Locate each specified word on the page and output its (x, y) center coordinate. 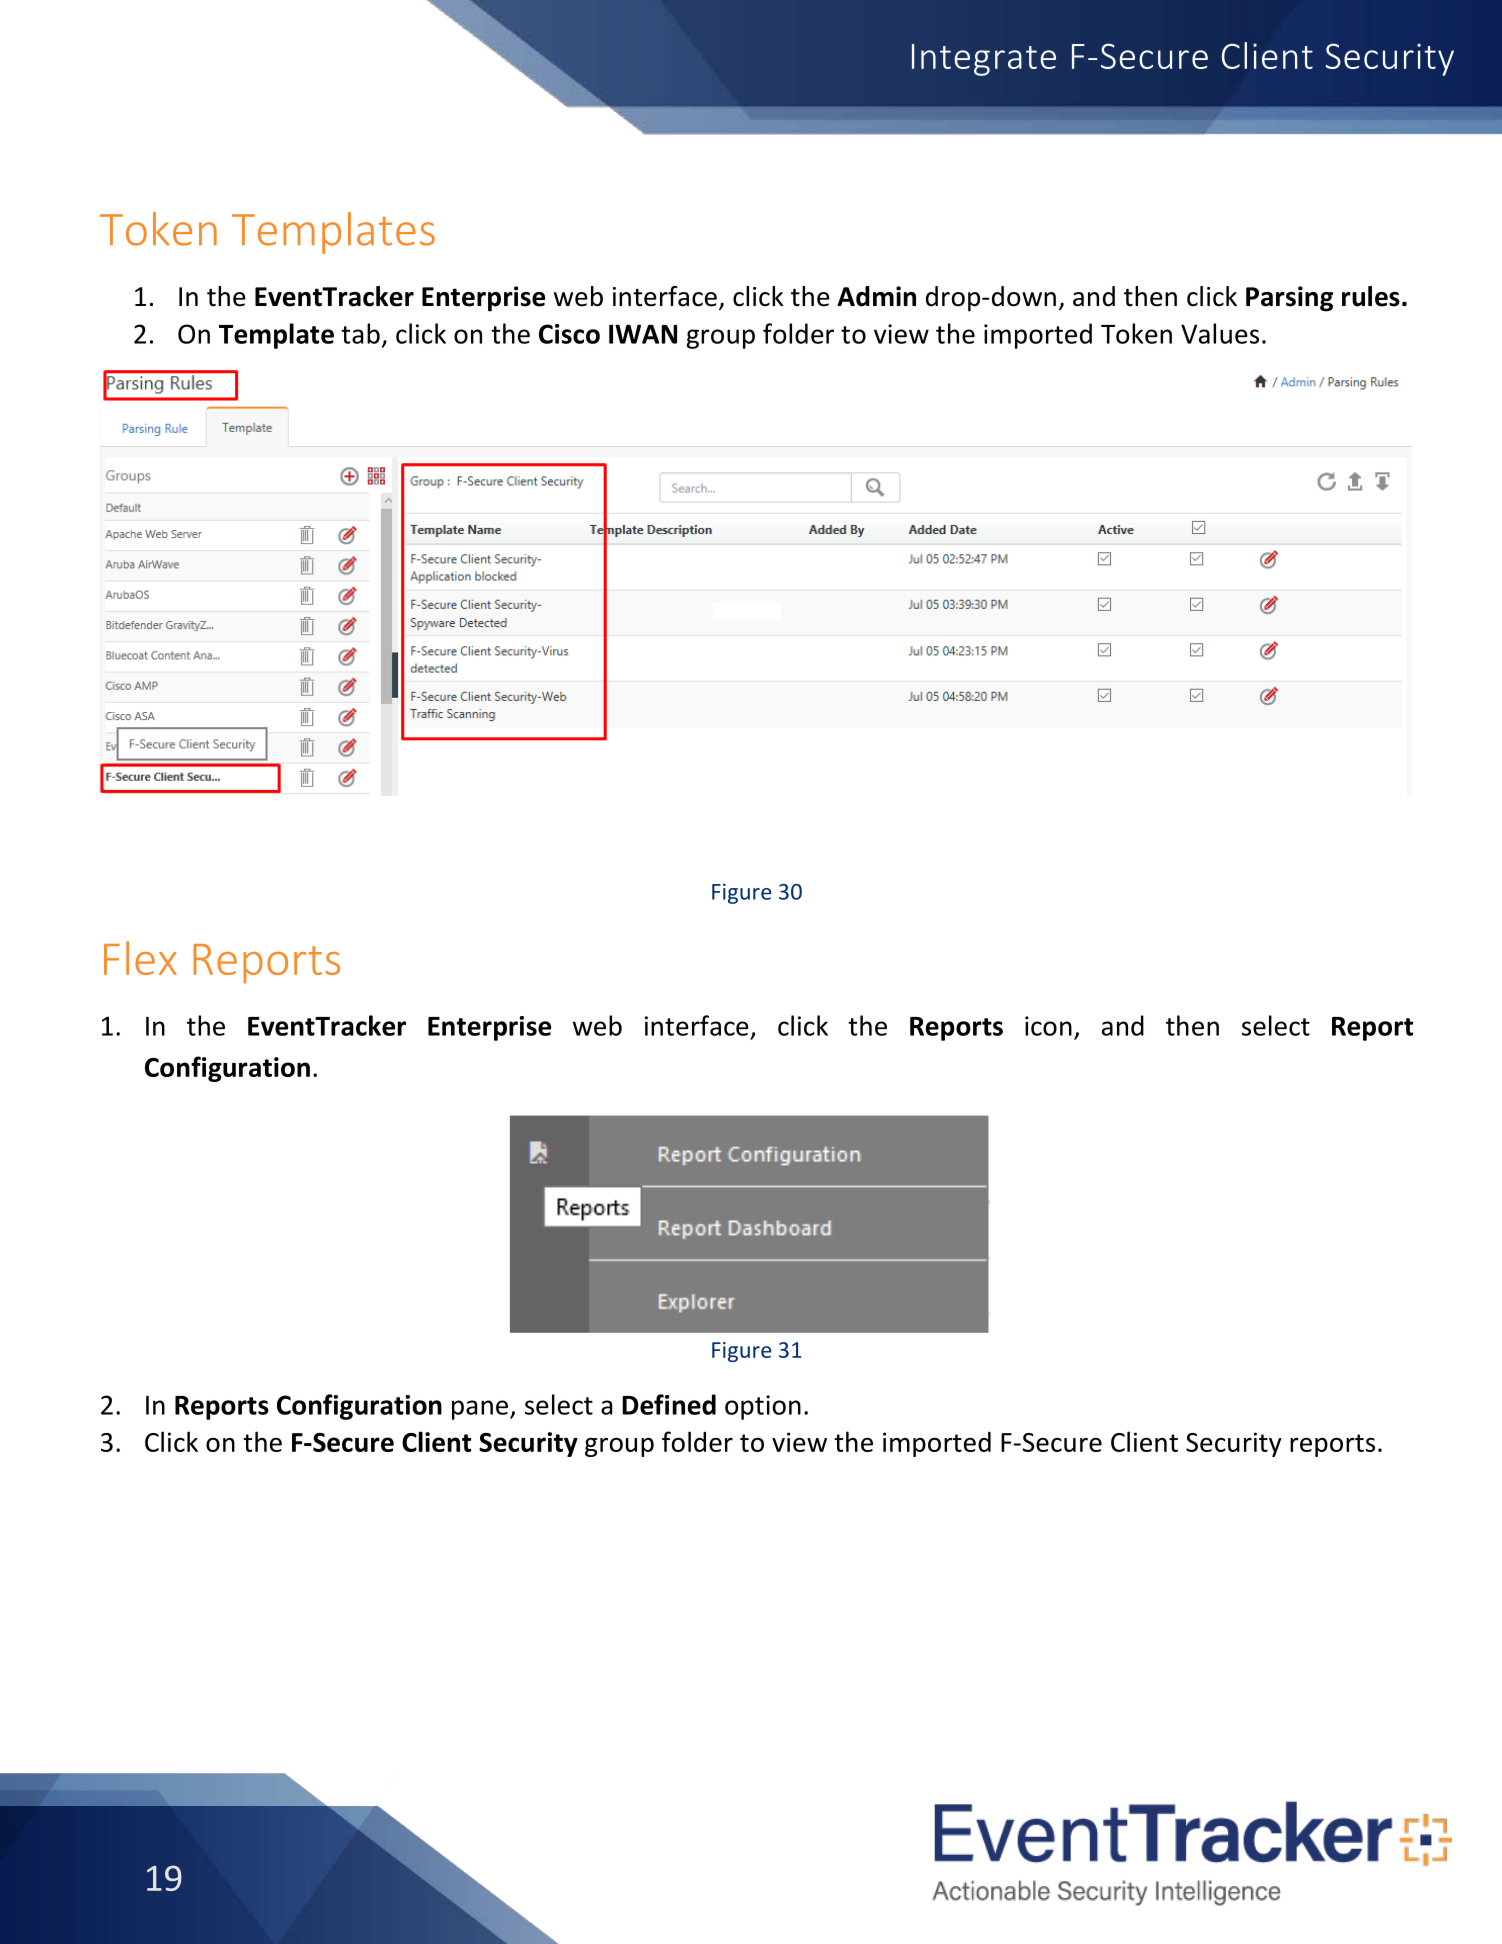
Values (1220, 333)
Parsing (1289, 299)
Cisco (569, 334)
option (763, 1407)
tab (360, 333)
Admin (876, 296)
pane (480, 1410)
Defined (669, 1404)
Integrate (984, 60)
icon (1048, 1026)
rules (1371, 296)
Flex (140, 958)
